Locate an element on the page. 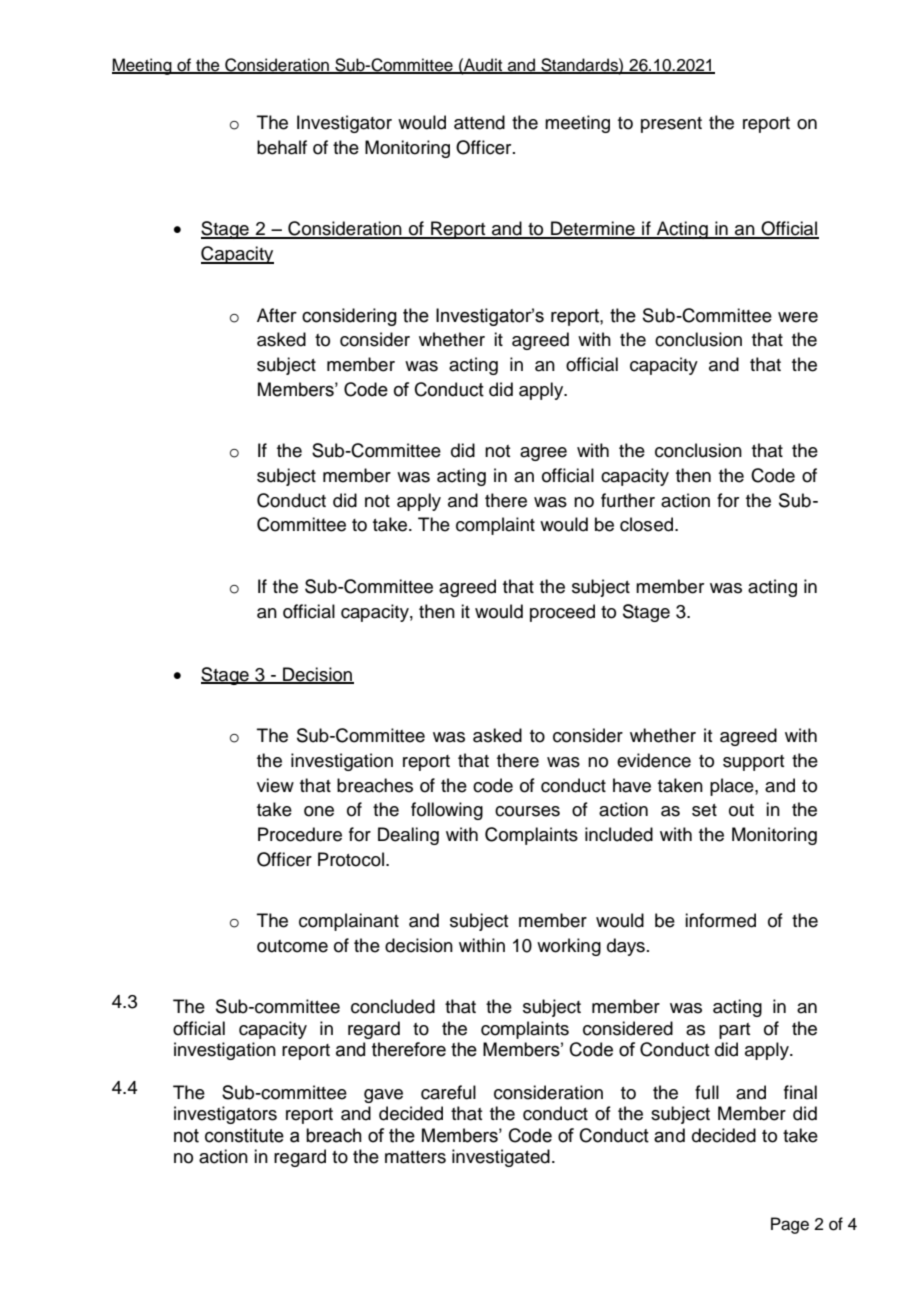 This page has width=924, height=1308. Procedure is located at coordinates (300, 834).
